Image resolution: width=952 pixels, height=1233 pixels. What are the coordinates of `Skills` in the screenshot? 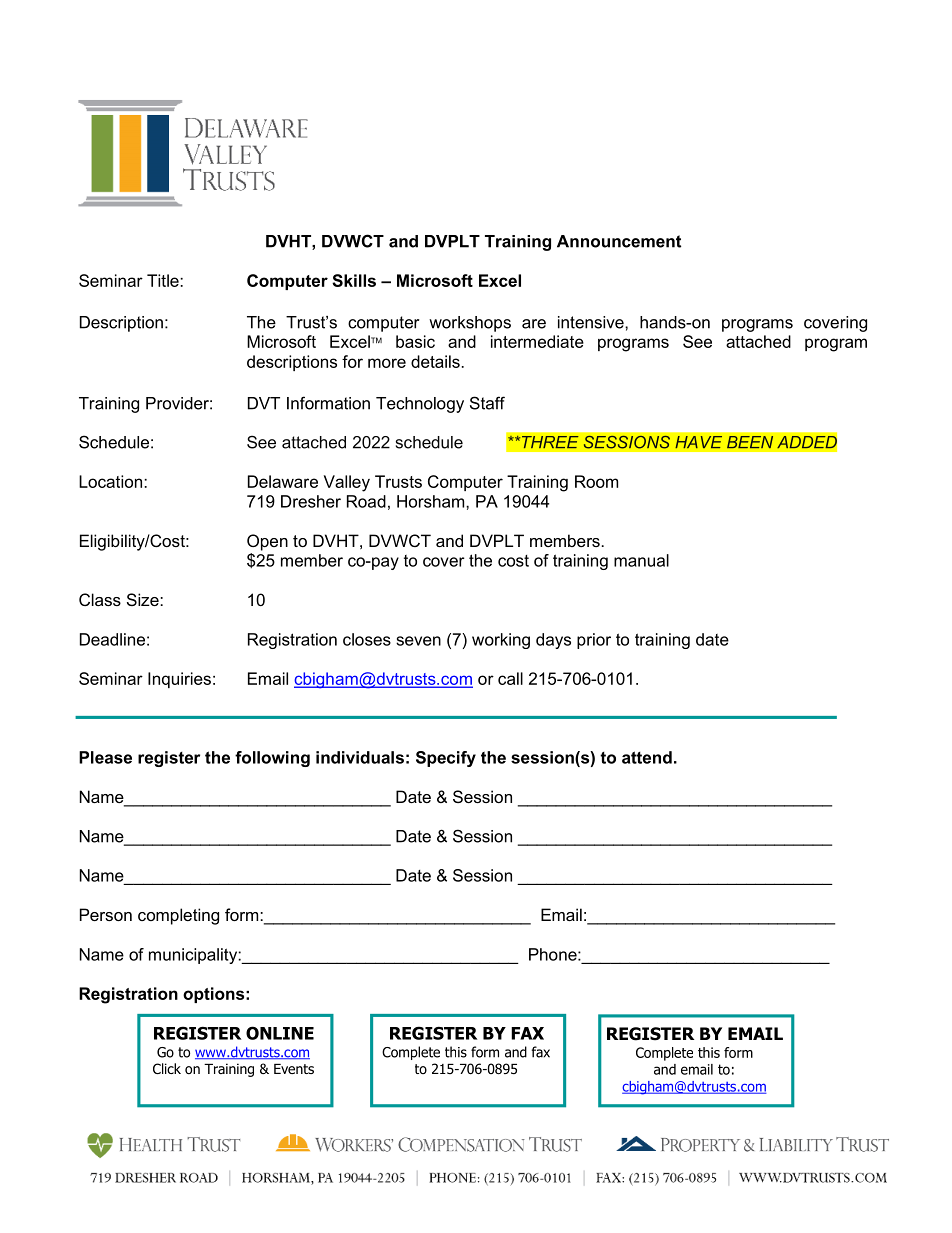 It's located at (354, 280).
